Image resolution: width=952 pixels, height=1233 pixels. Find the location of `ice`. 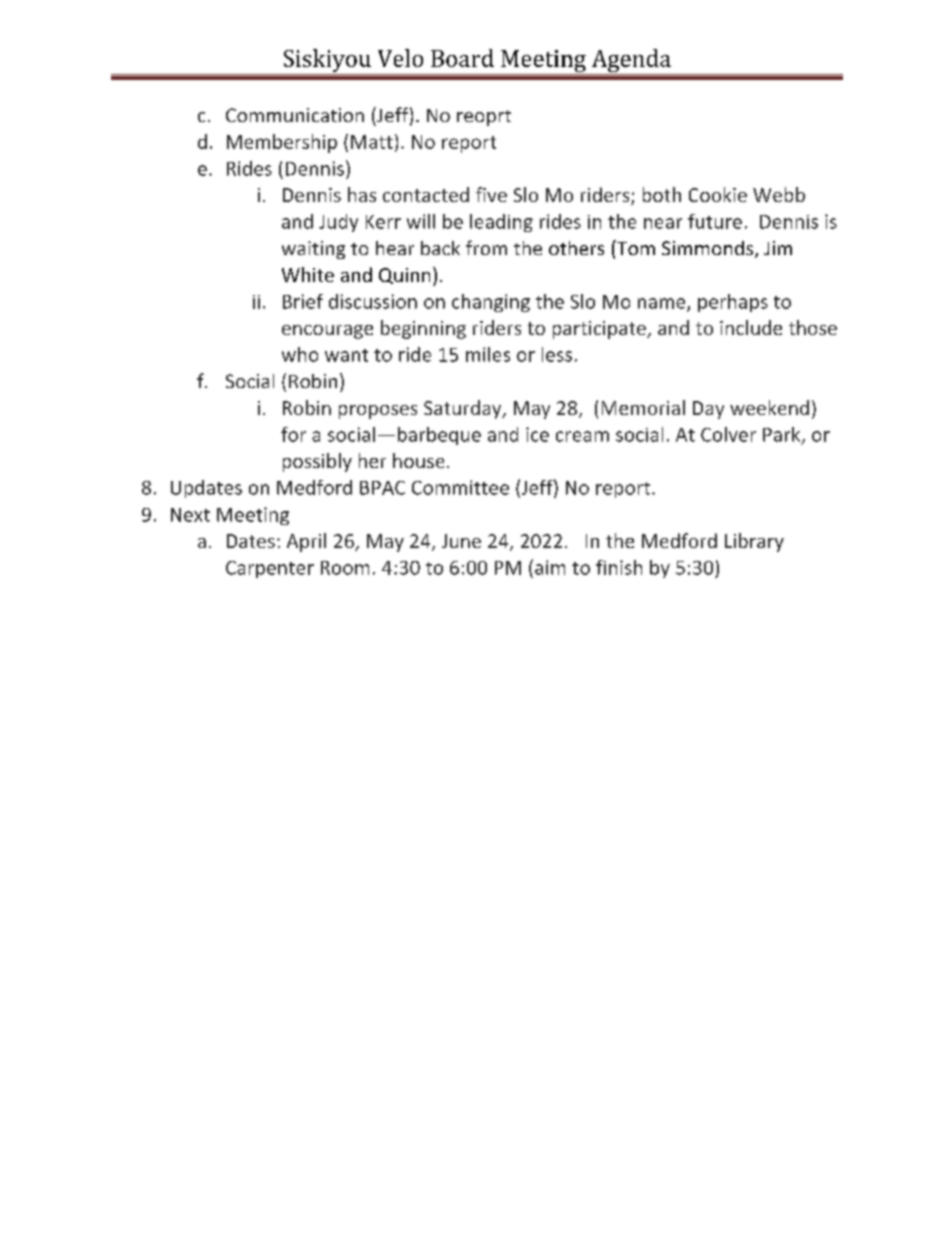

ice is located at coordinates (537, 434).
